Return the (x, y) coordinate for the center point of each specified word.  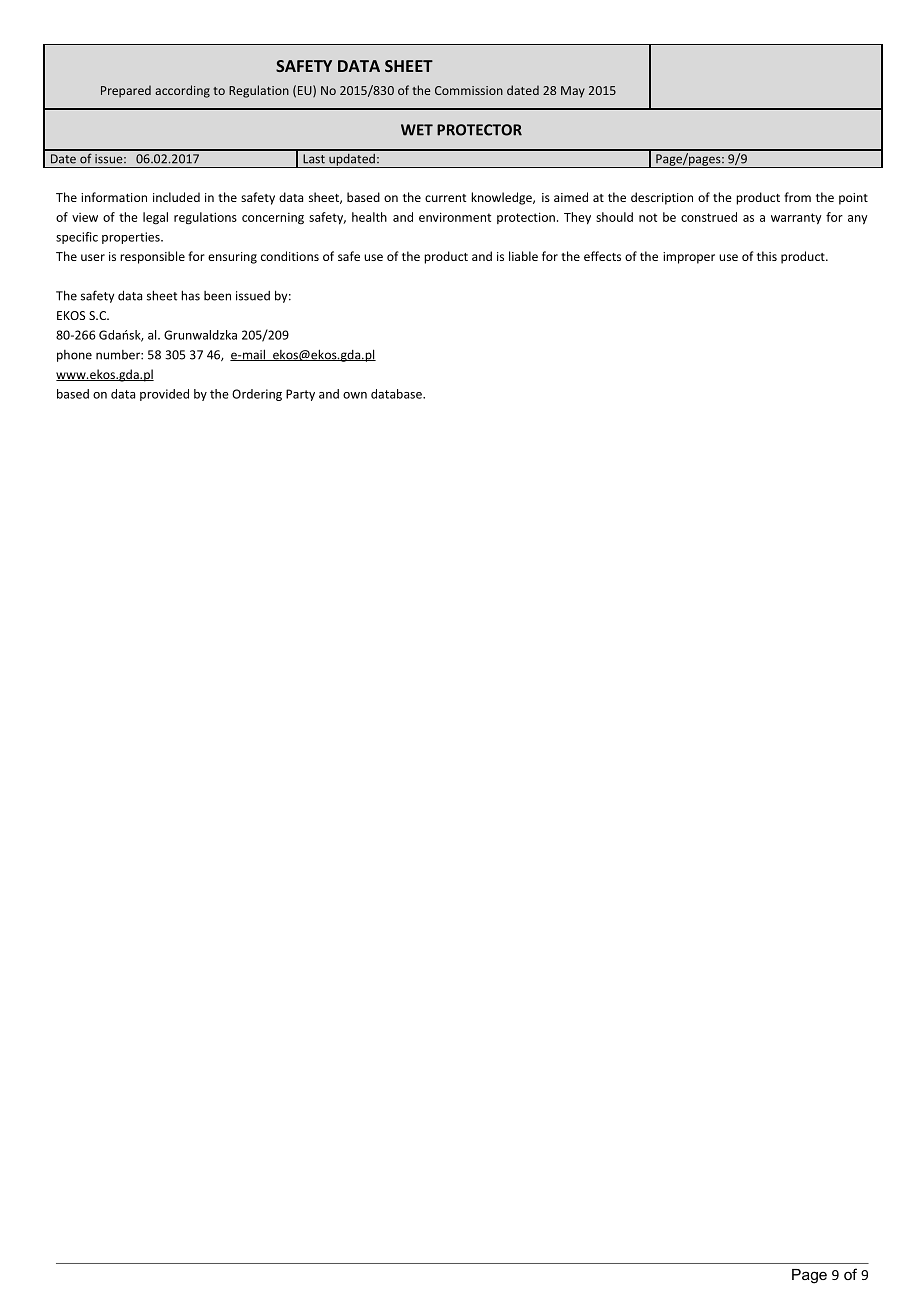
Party (300, 395)
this (767, 256)
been (217, 296)
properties (132, 238)
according (182, 91)
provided (164, 395)
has (190, 295)
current (445, 198)
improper (689, 258)
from (797, 197)
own (355, 395)
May (573, 92)
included (176, 197)
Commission (469, 90)
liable (523, 256)
